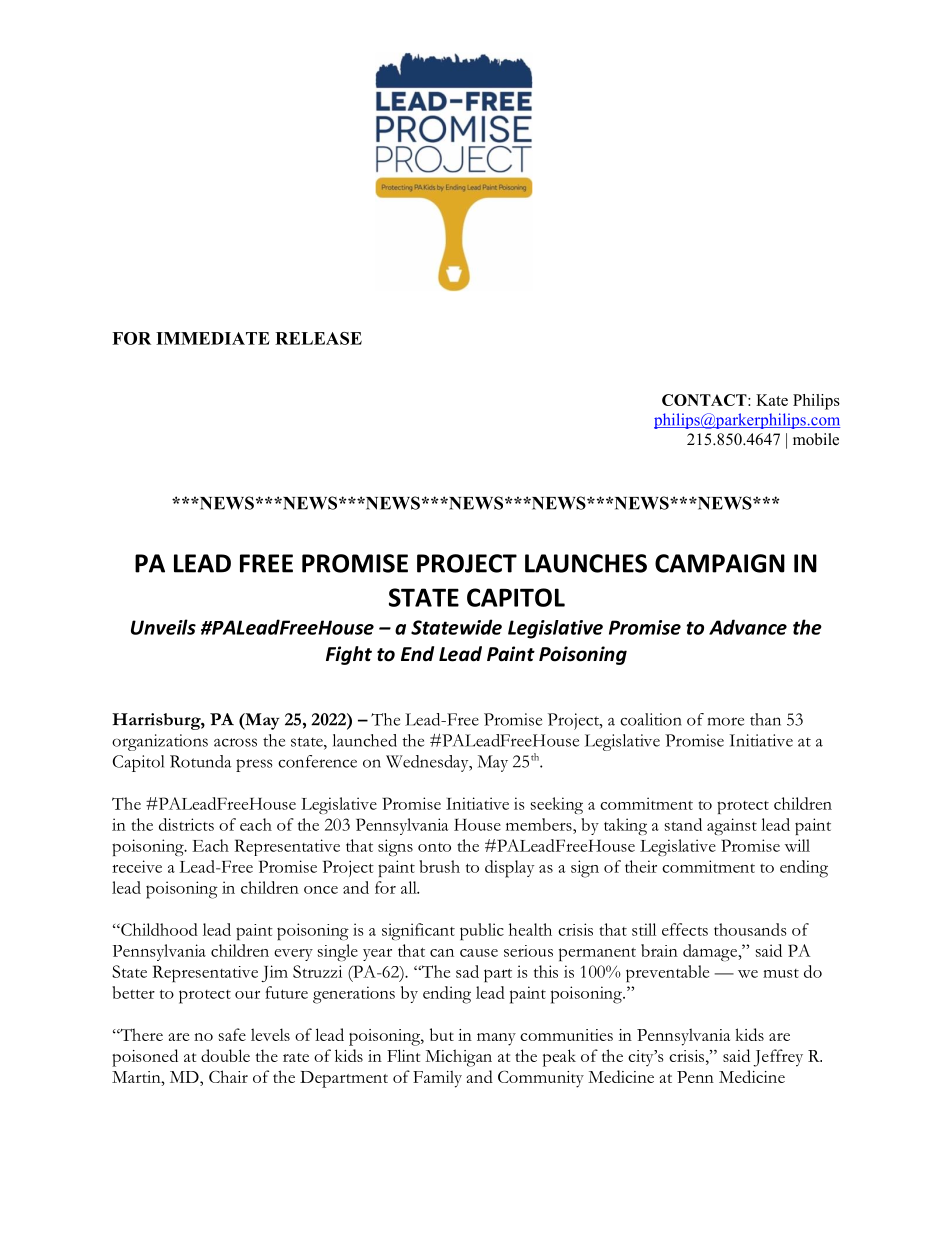 This image has height=1233, width=952. Describe the element at coordinates (778, 1058) in the image. I see `Jeffrey` at that location.
